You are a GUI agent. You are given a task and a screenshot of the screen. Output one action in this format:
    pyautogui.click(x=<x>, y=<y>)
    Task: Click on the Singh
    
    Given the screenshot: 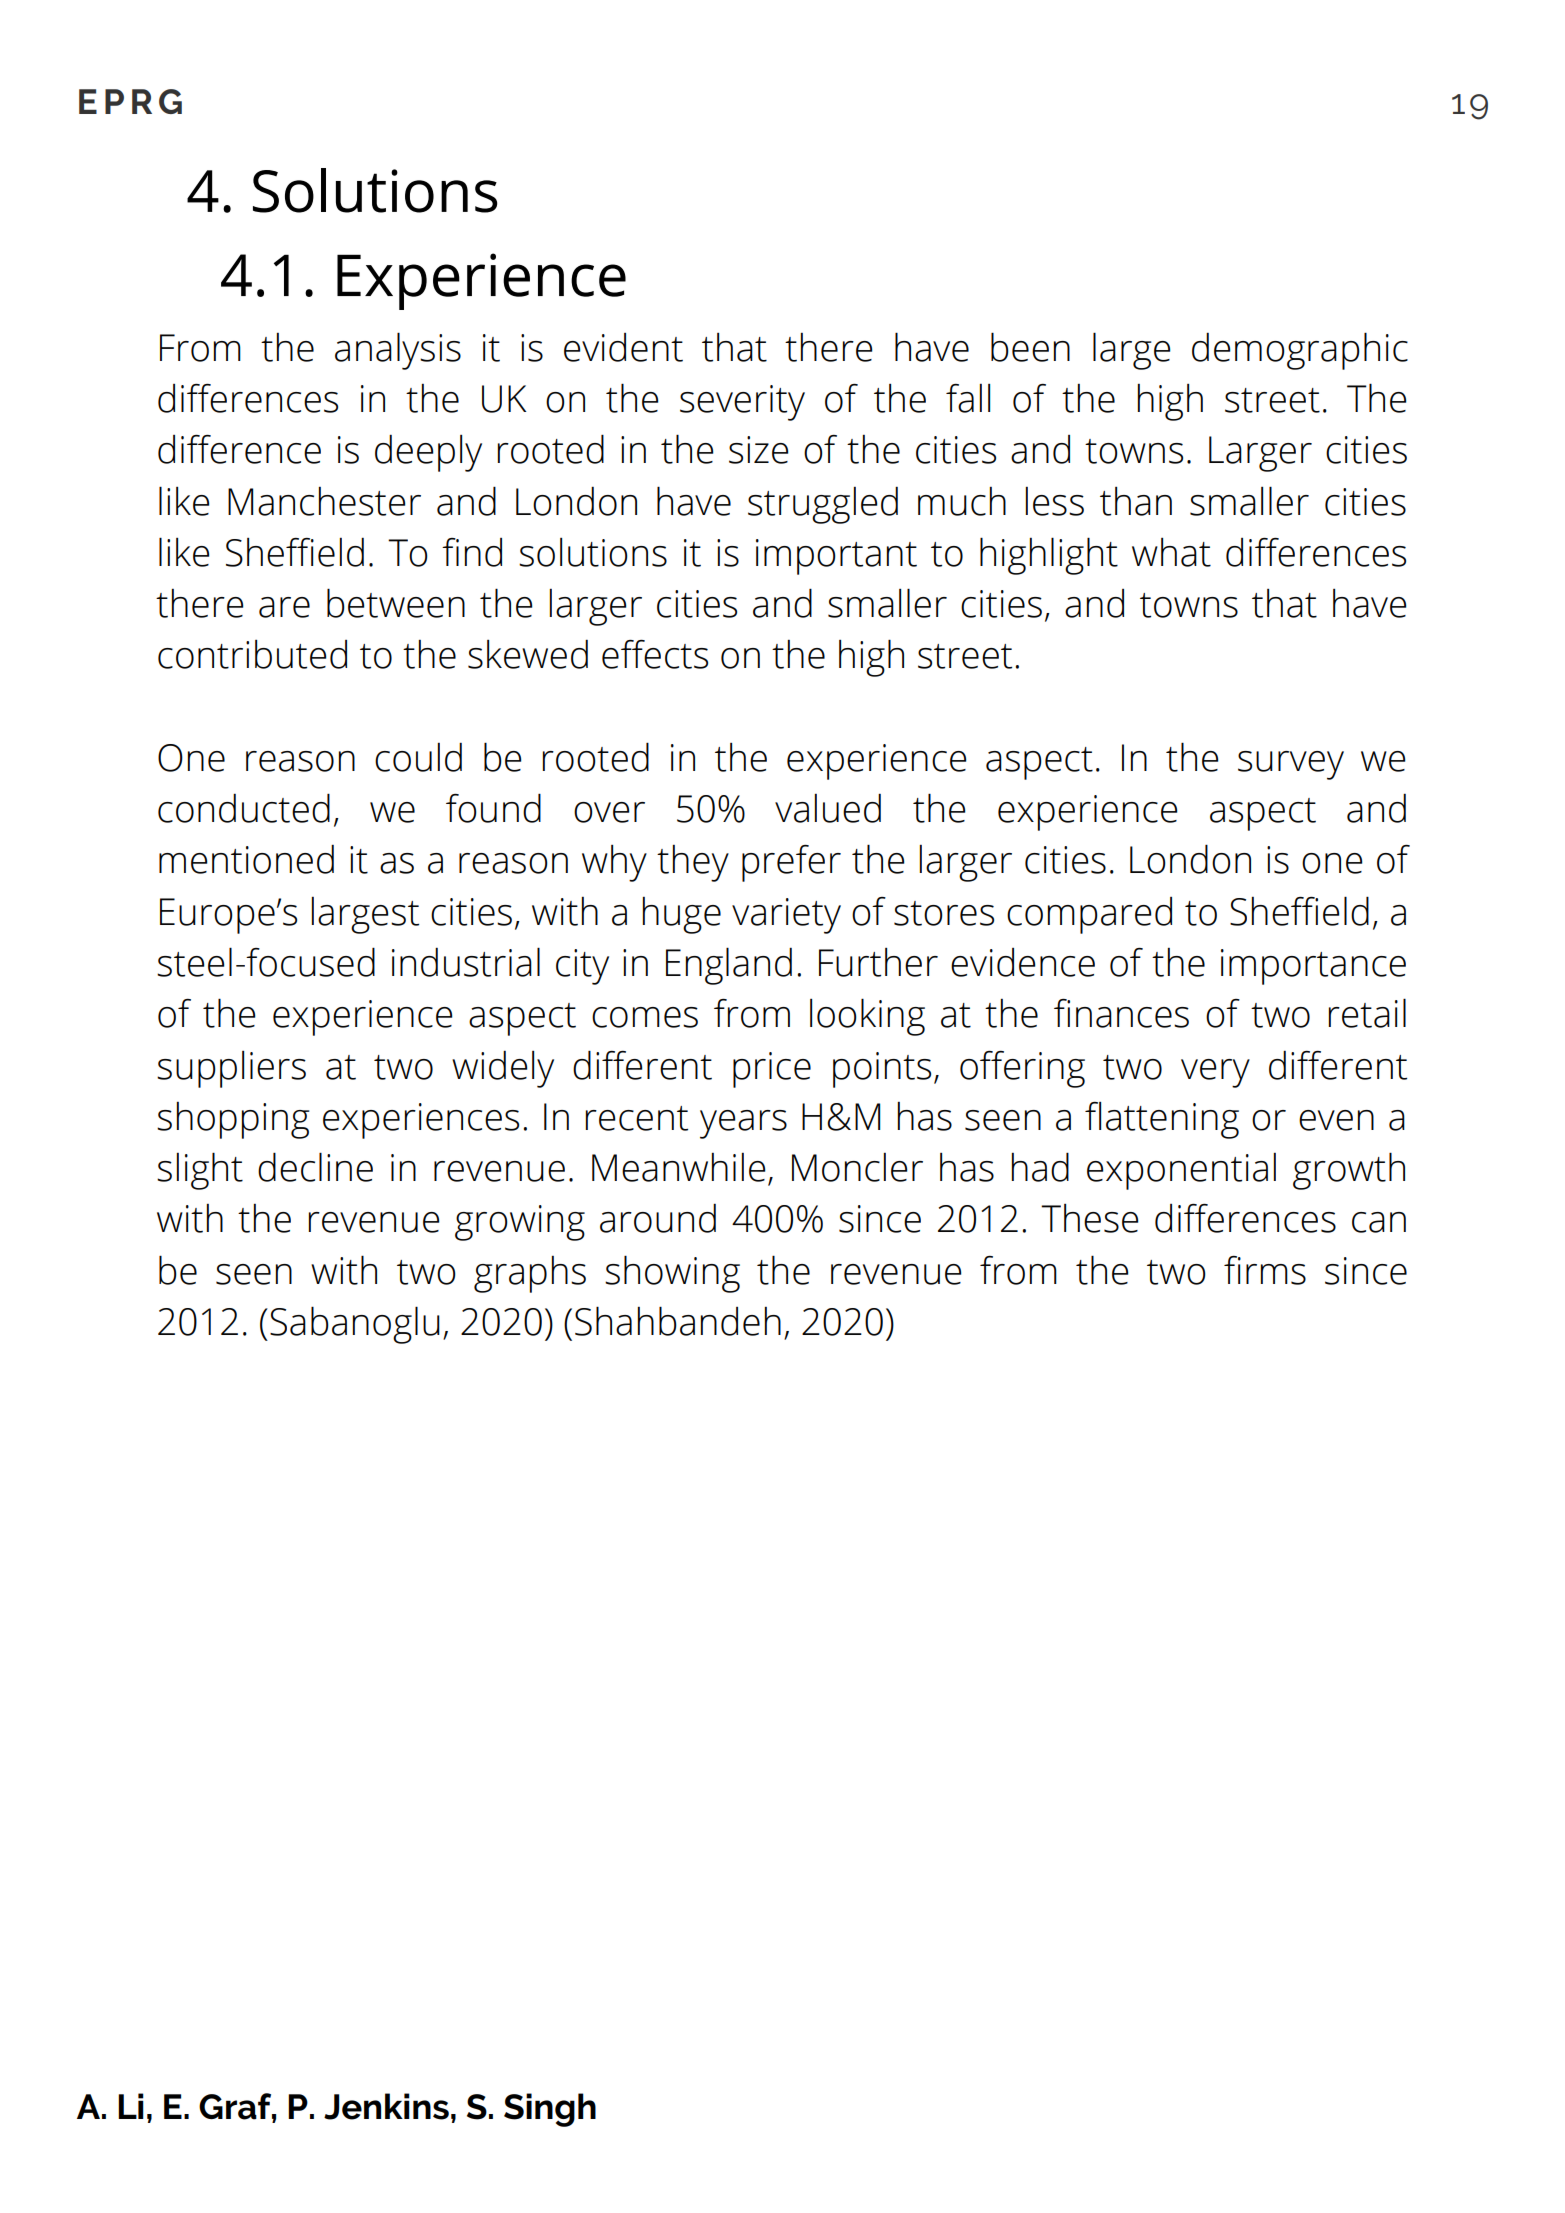 What is the action you would take?
    pyautogui.click(x=550, y=2110)
